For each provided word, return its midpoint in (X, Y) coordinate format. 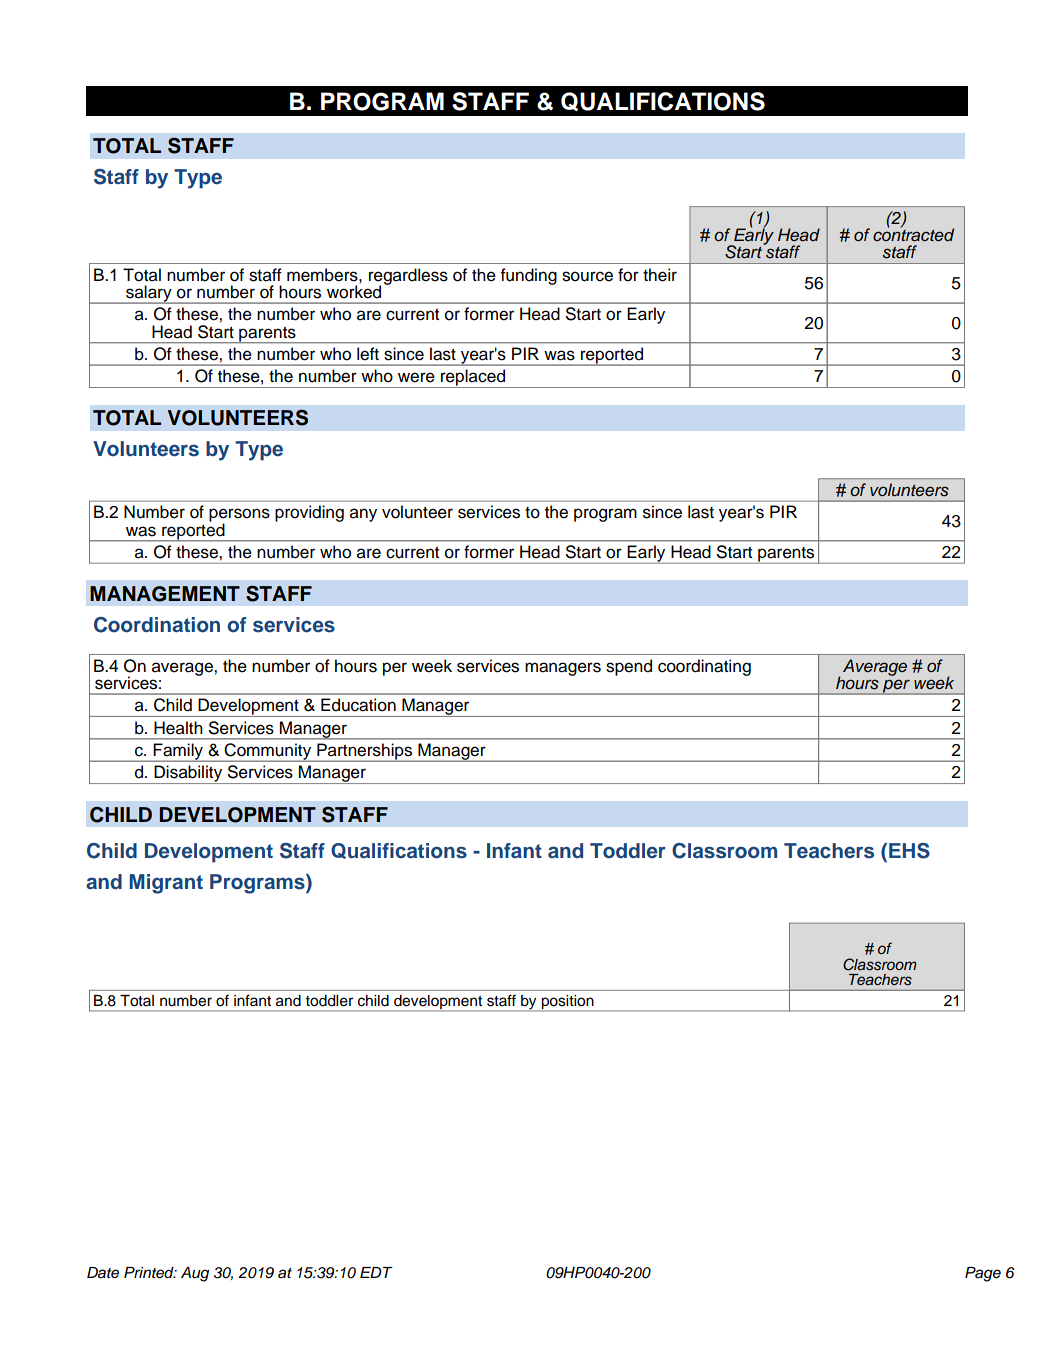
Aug (195, 1274)
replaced (473, 378)
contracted (913, 234)
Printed (150, 1273)
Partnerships (365, 752)
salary (149, 294)
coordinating (704, 667)
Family (179, 752)
